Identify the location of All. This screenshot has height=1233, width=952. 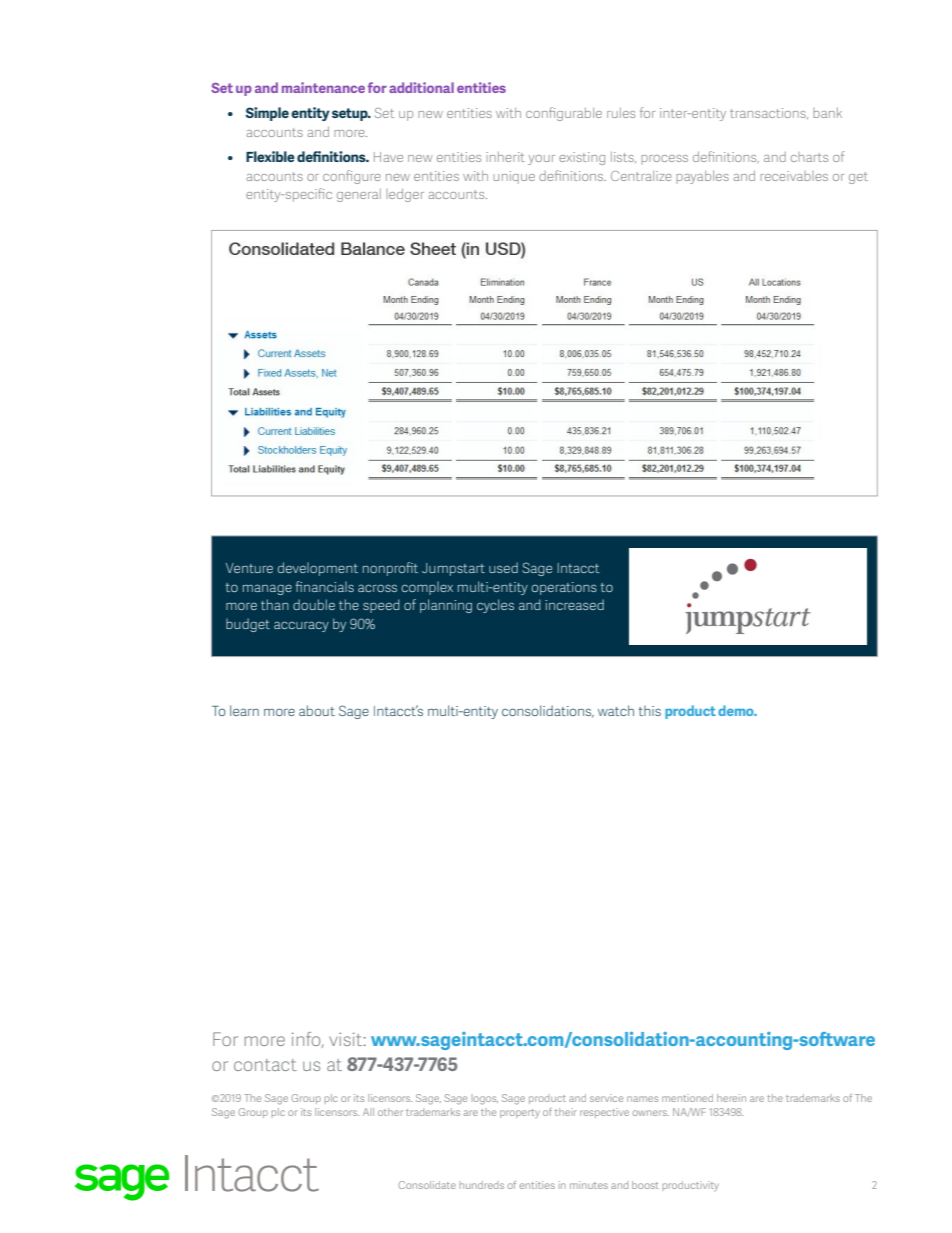
(368, 1112).
